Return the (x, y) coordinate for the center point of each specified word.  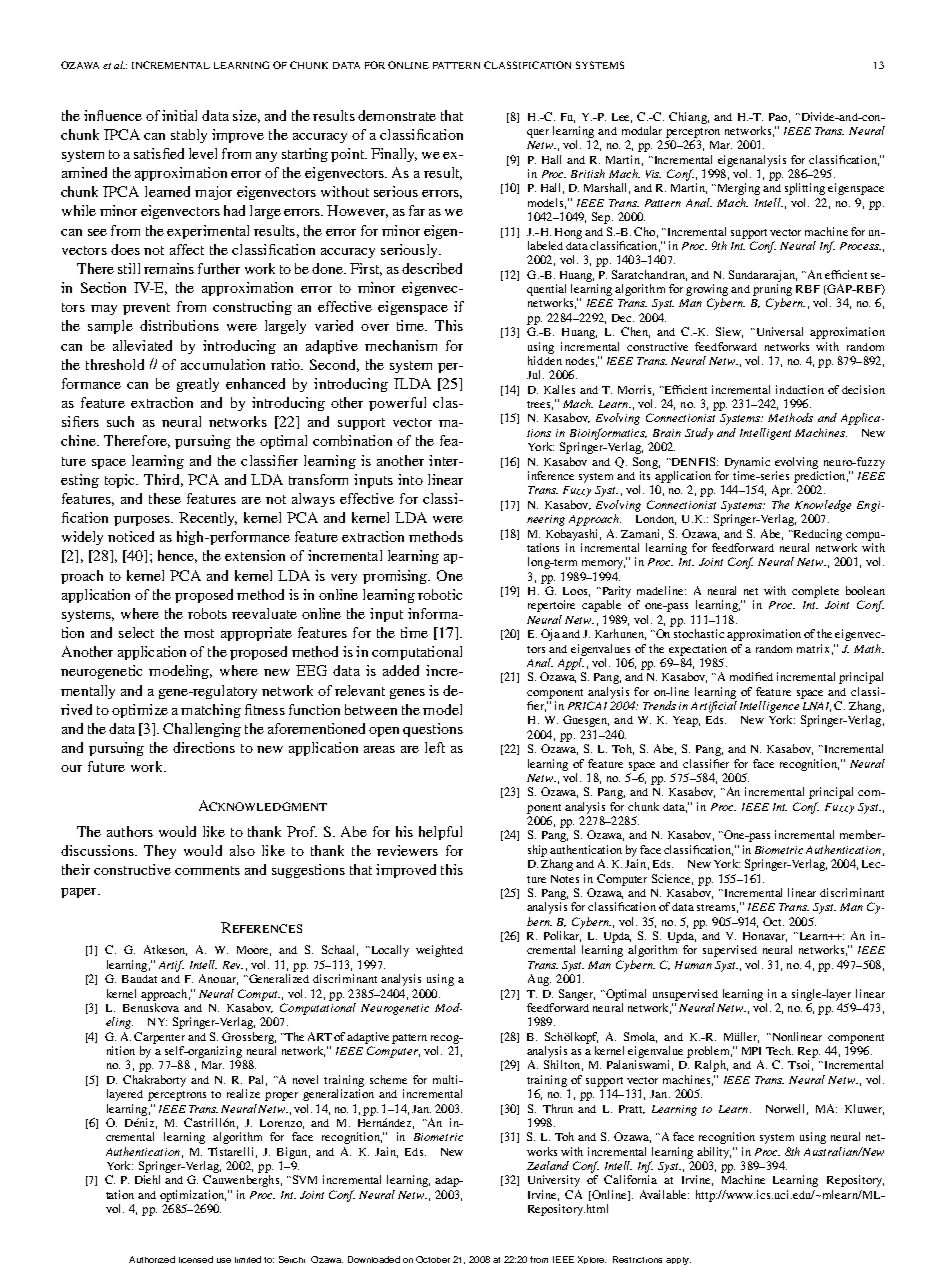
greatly (198, 385)
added (401, 670)
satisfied (159, 153)
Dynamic (747, 463)
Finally (394, 155)
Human (693, 965)
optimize (140, 711)
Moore (254, 951)
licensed (196, 1259)
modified (751, 676)
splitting (805, 189)
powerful (397, 404)
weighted (439, 951)
